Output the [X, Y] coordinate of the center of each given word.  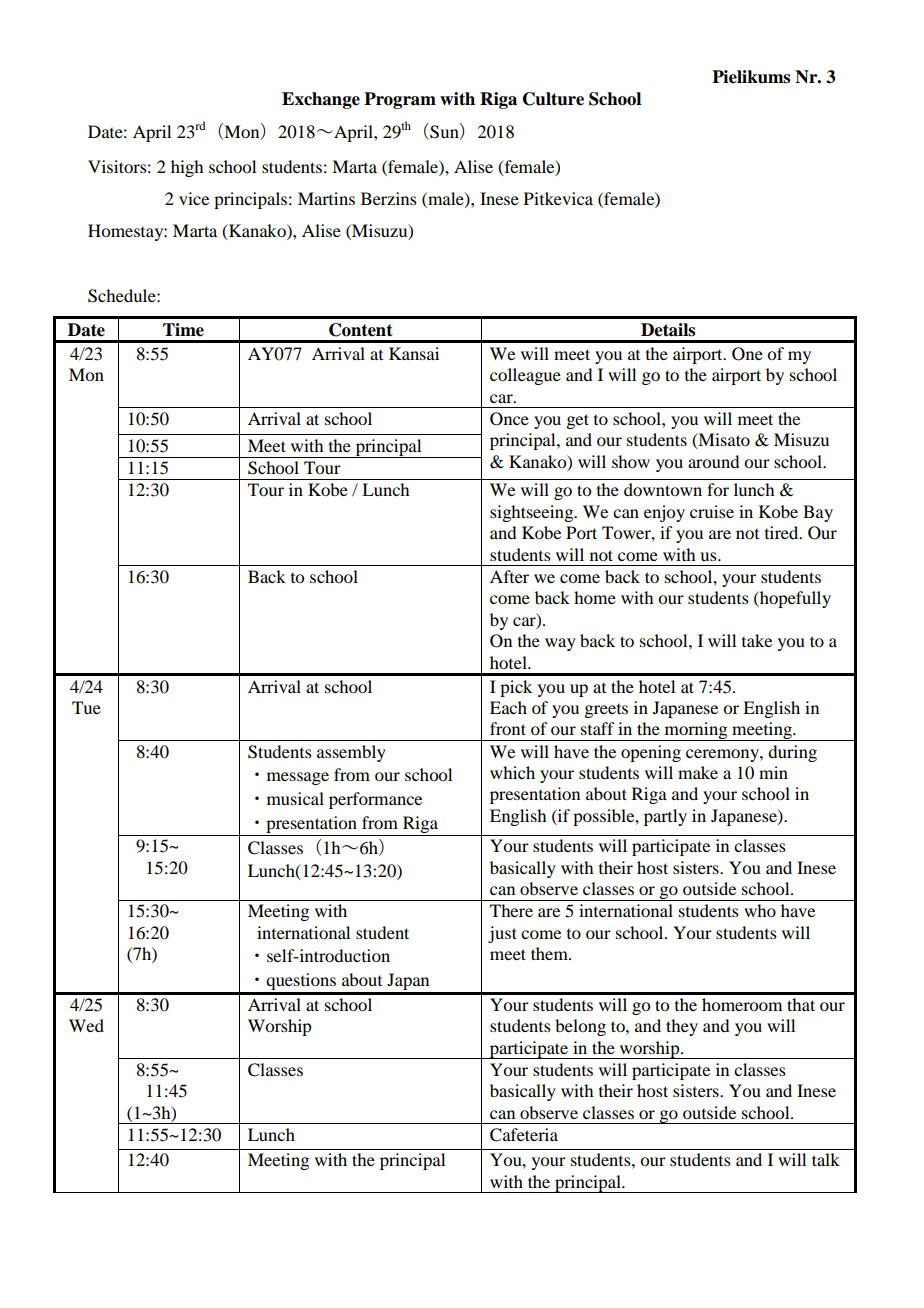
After [509, 576]
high [187, 168]
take [757, 640]
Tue [86, 707]
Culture [553, 99]
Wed [86, 1025]
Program [400, 100]
